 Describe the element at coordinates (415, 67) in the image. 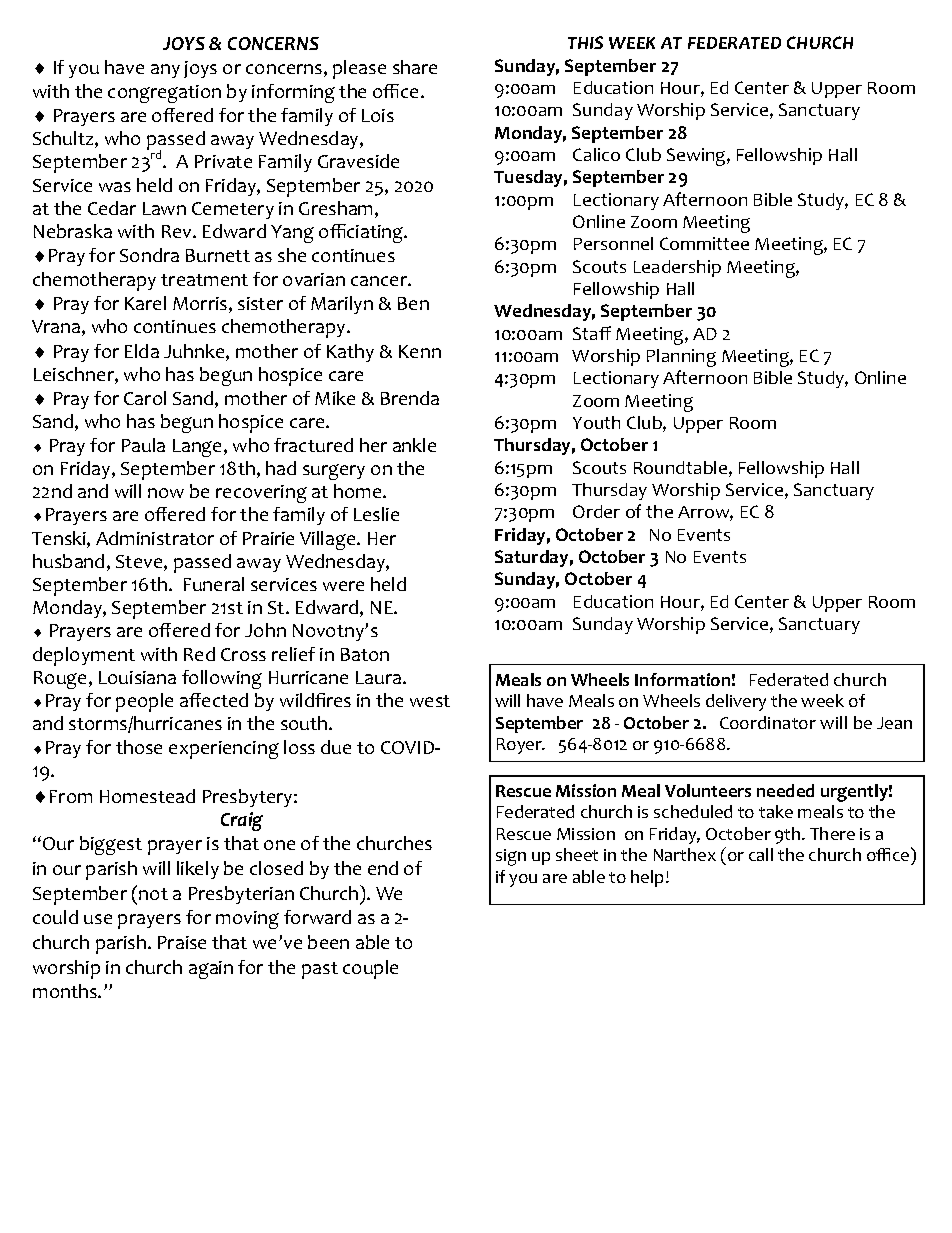

I see `share` at that location.
